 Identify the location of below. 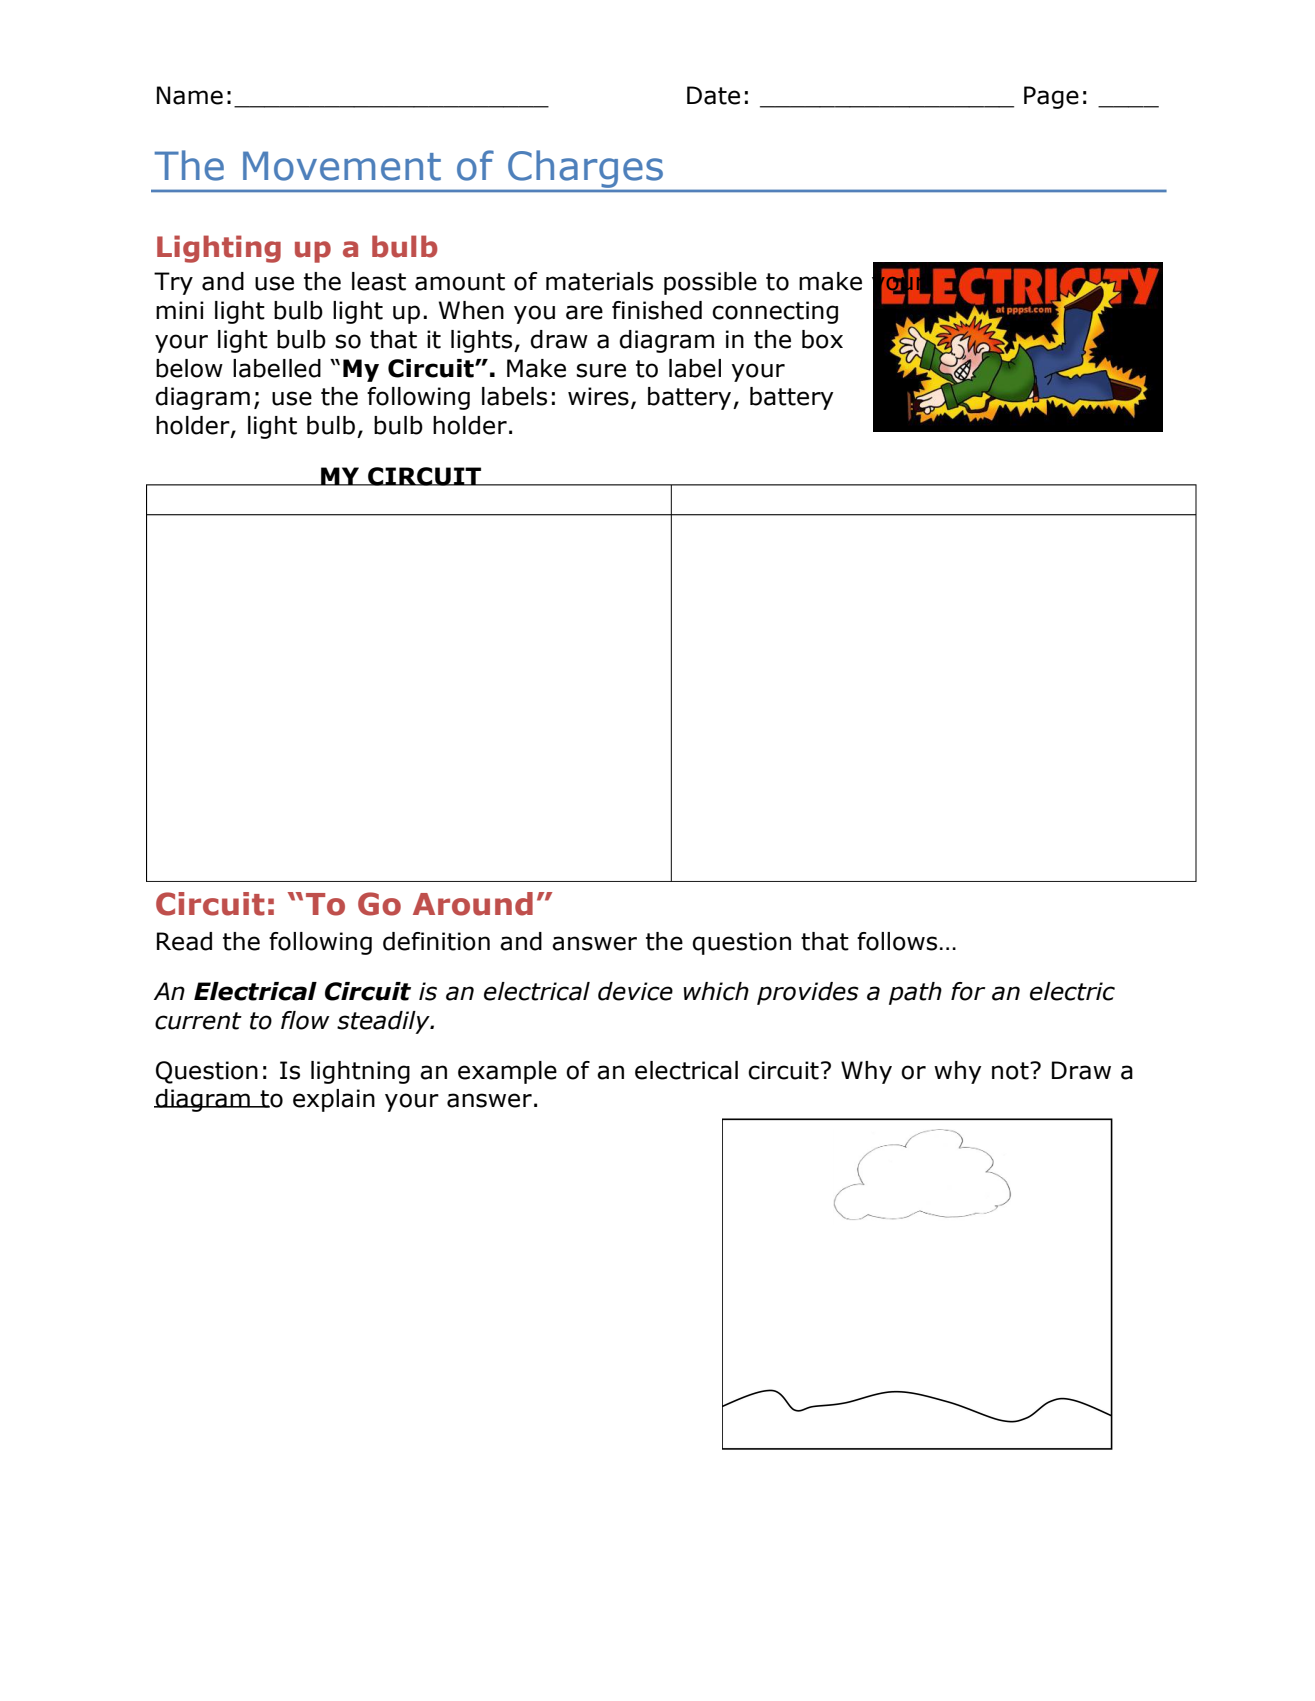
(189, 368).
